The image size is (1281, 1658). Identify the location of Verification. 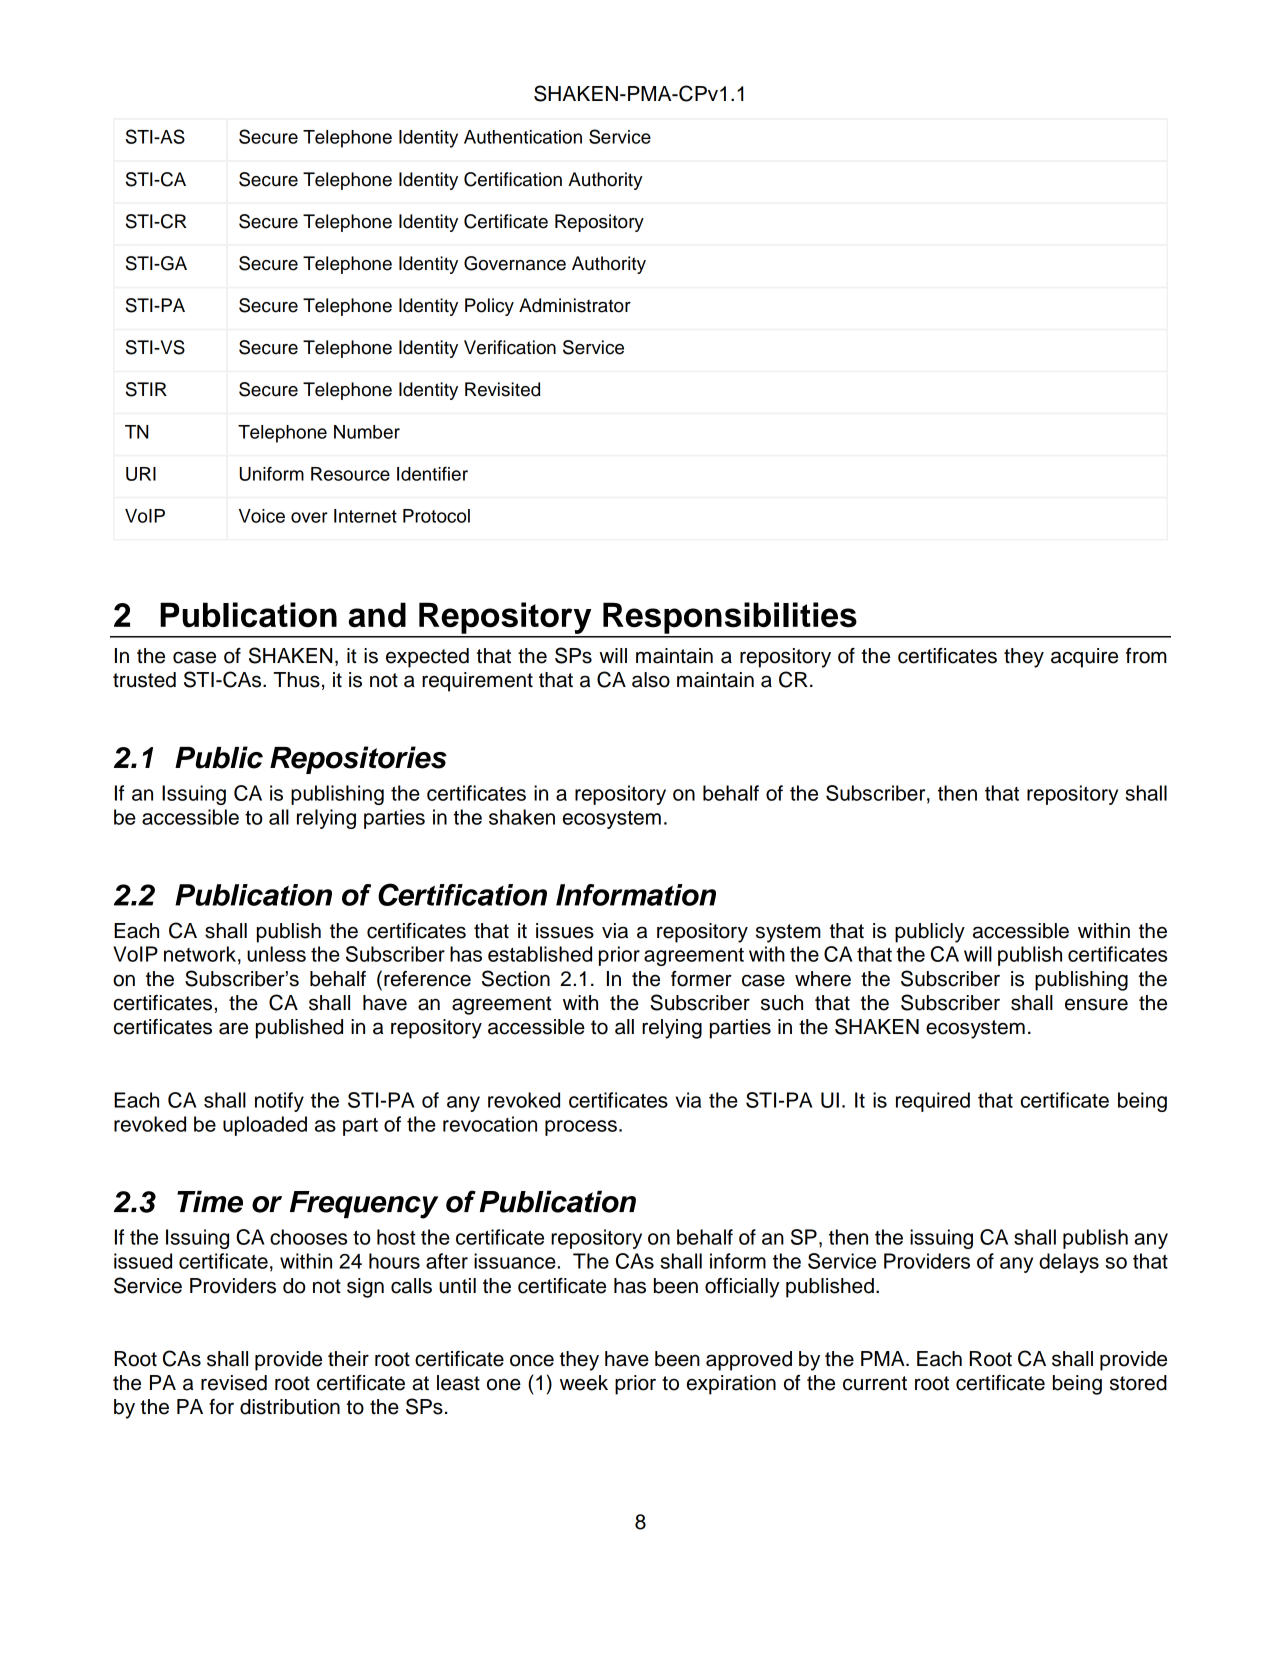
(510, 347).
